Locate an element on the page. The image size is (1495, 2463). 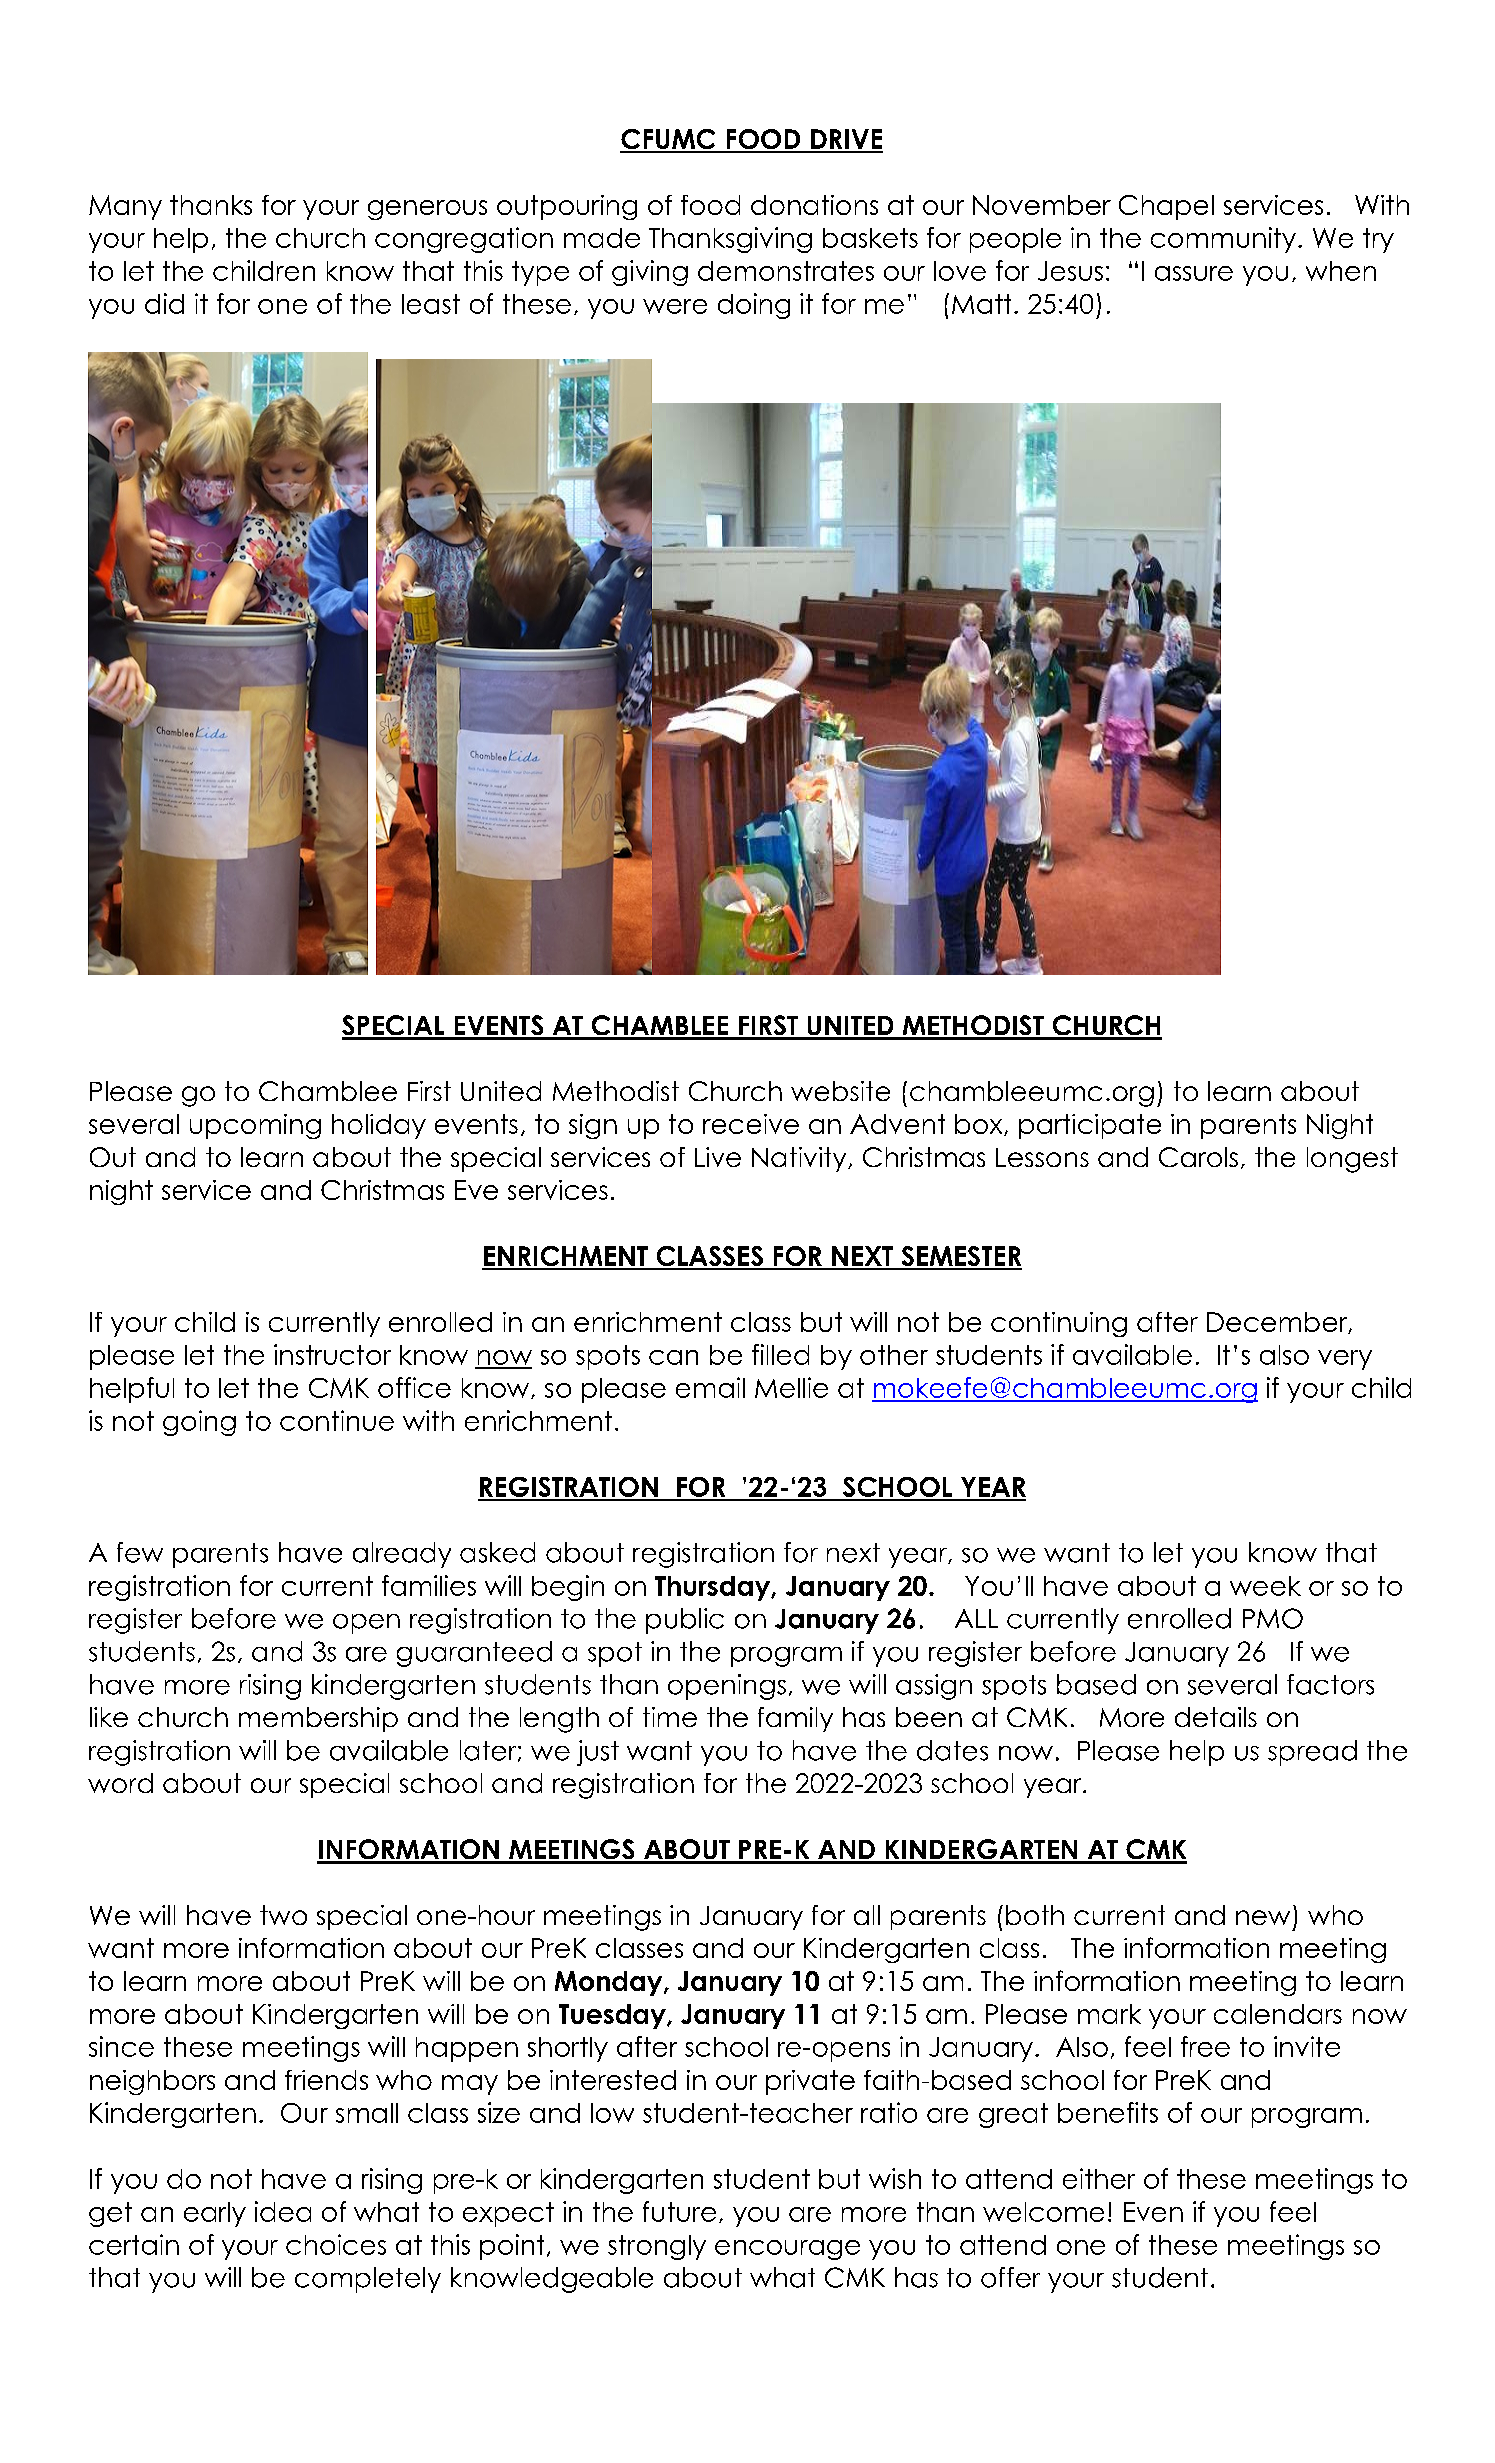
Live is located at coordinates (718, 1157).
